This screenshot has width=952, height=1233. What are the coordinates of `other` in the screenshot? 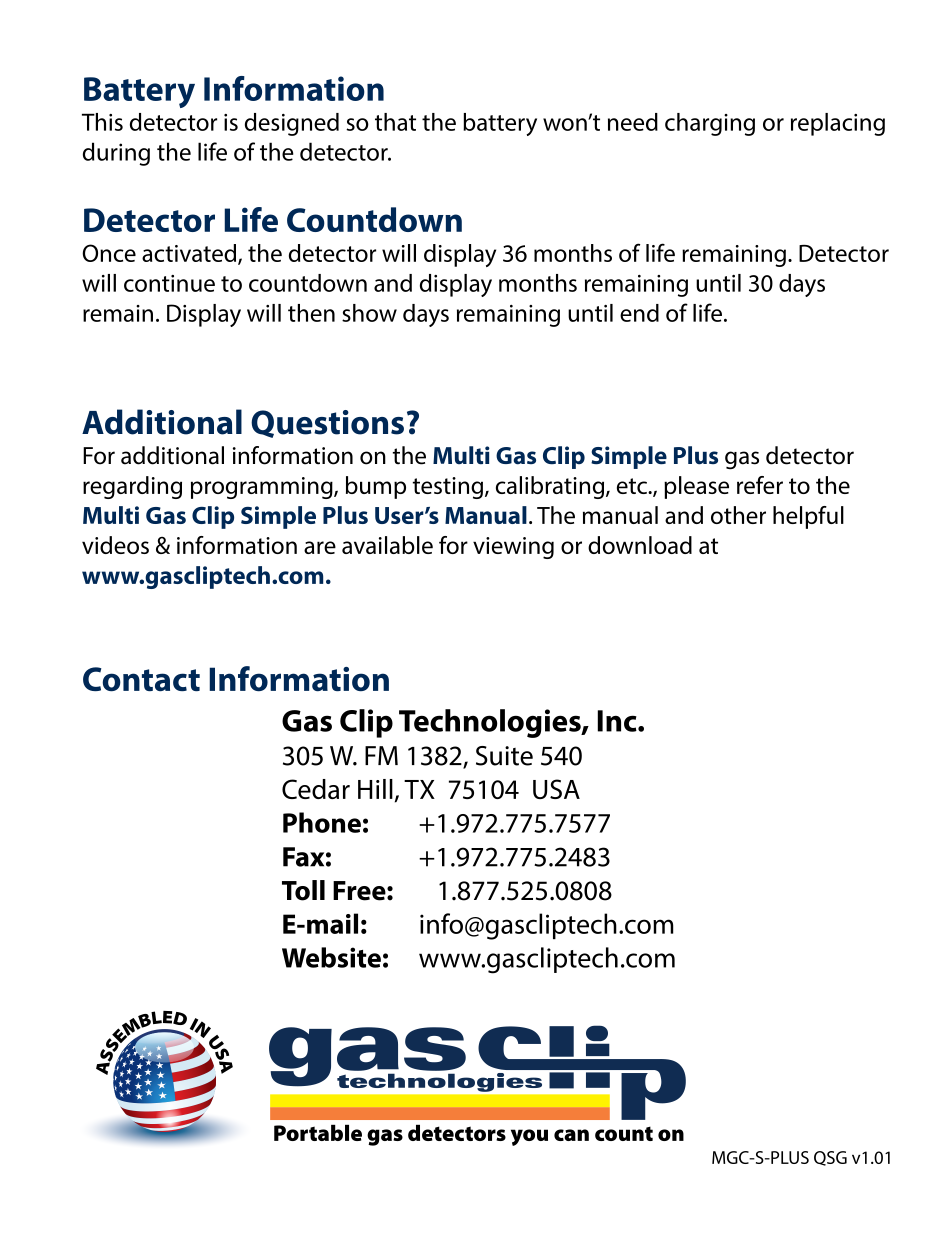 It's located at (738, 515).
